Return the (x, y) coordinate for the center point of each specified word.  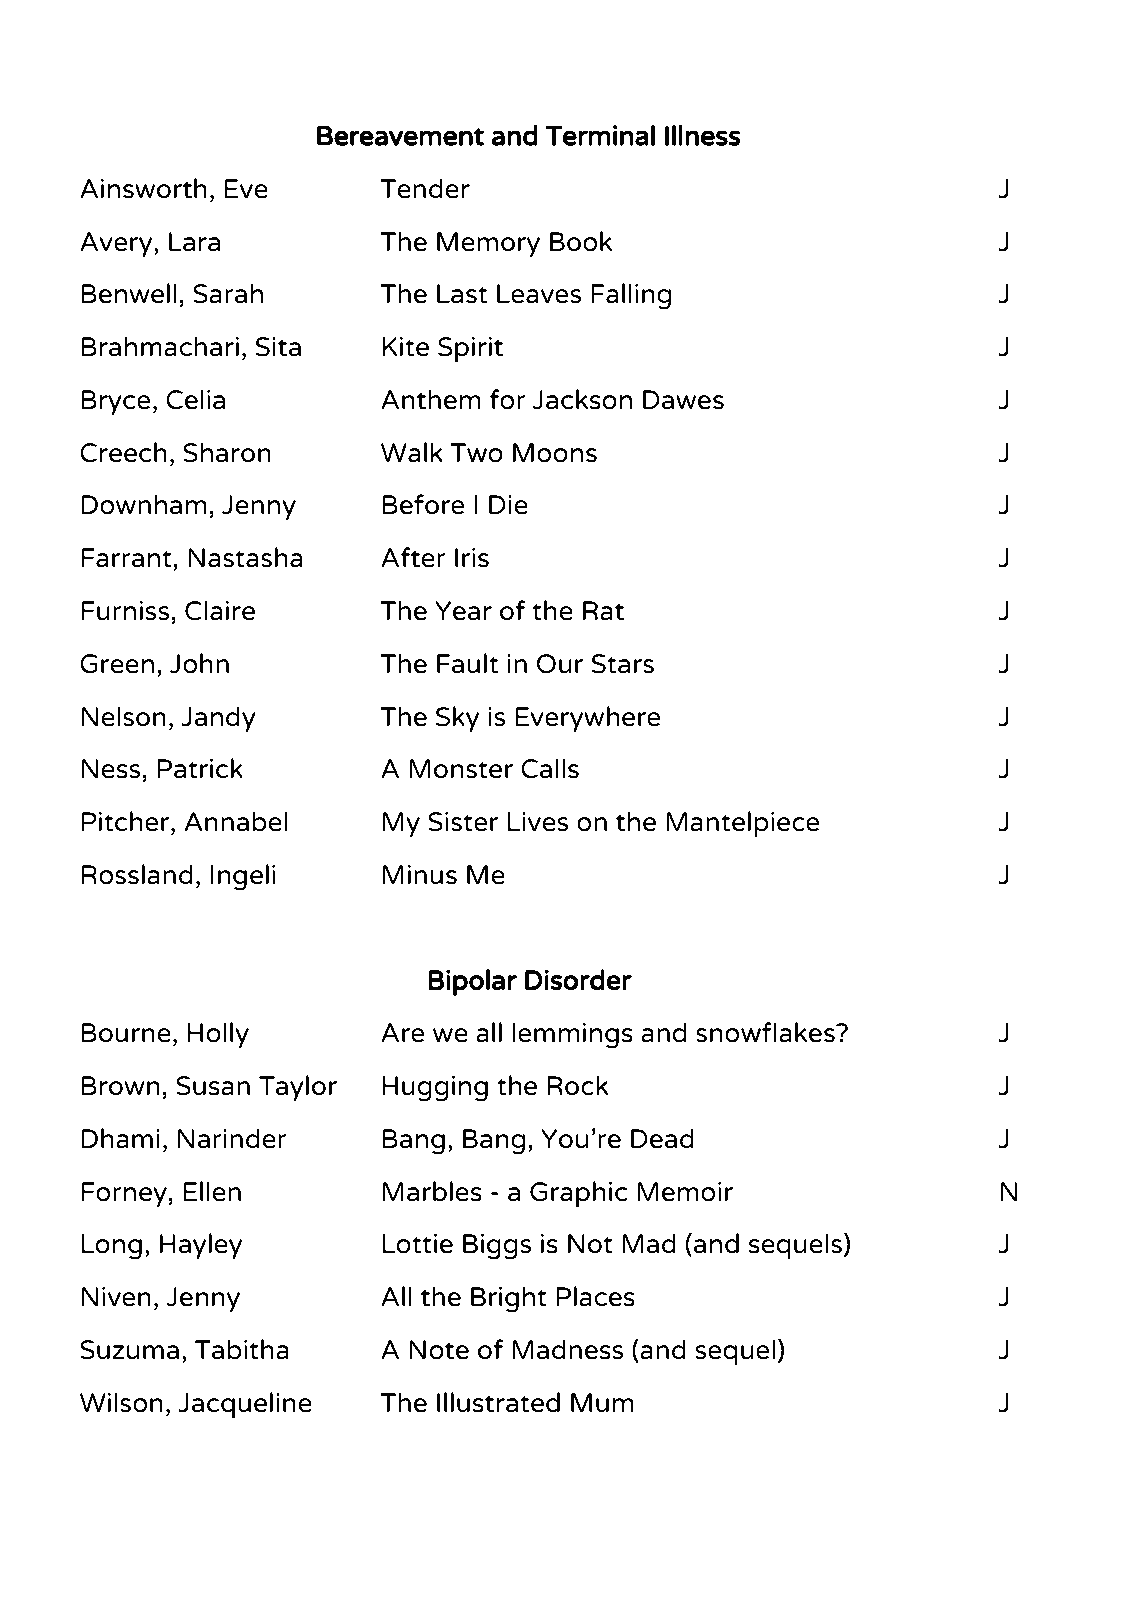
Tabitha (242, 1349)
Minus (420, 875)
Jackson (582, 399)
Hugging (435, 1089)
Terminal (600, 135)
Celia (195, 399)
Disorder (578, 979)
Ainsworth (143, 188)
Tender (425, 188)
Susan (213, 1086)
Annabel (236, 821)
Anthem (431, 399)
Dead (662, 1138)
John (199, 663)
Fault (468, 663)
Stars (623, 664)
